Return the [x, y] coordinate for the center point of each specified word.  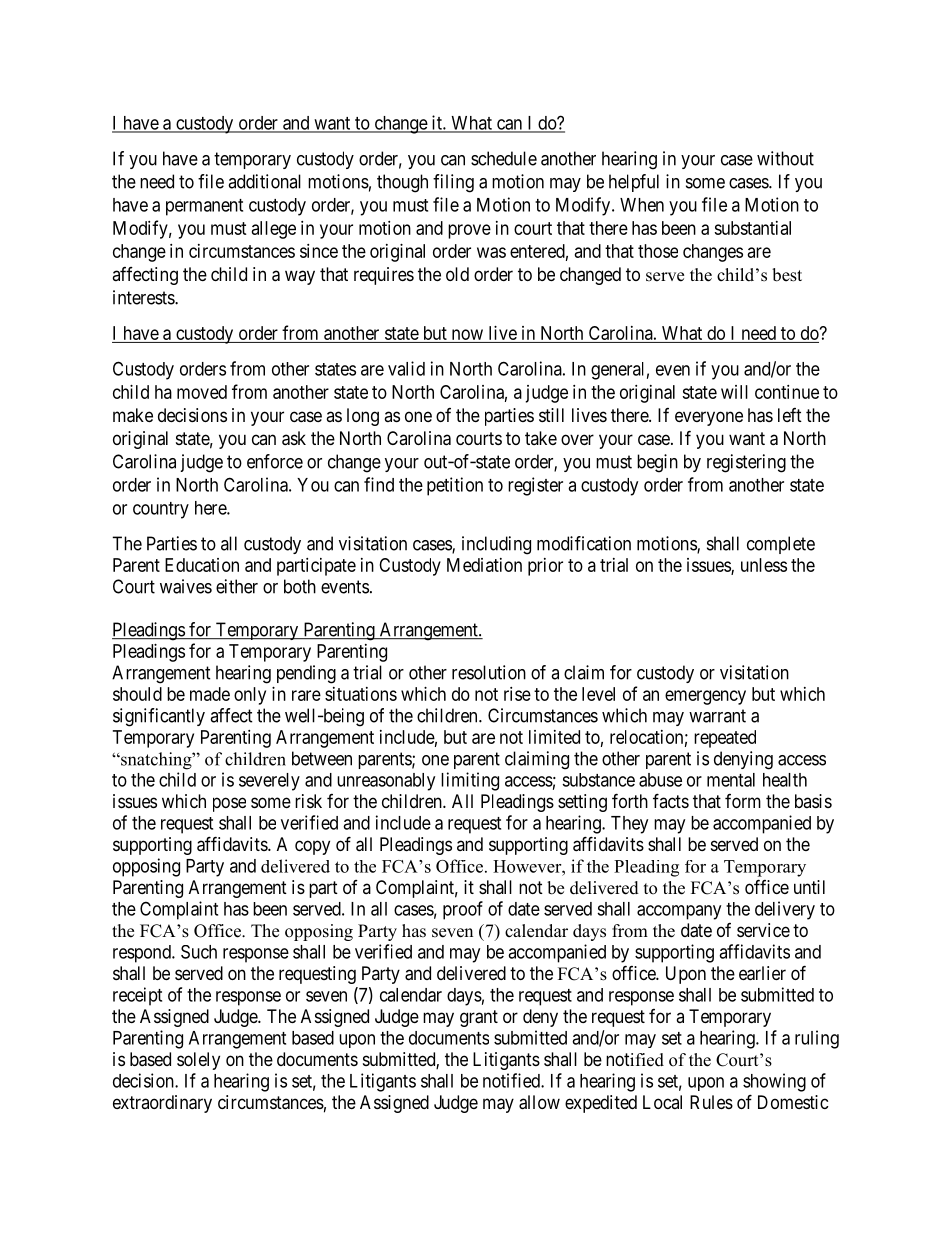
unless [764, 565]
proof [463, 910]
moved [202, 392]
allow [539, 1102]
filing [453, 183]
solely [198, 1061]
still [551, 415]
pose [229, 804]
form [743, 801]
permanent [204, 207]
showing [774, 1082]
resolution [489, 672]
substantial [752, 228]
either [237, 586]
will [734, 392]
